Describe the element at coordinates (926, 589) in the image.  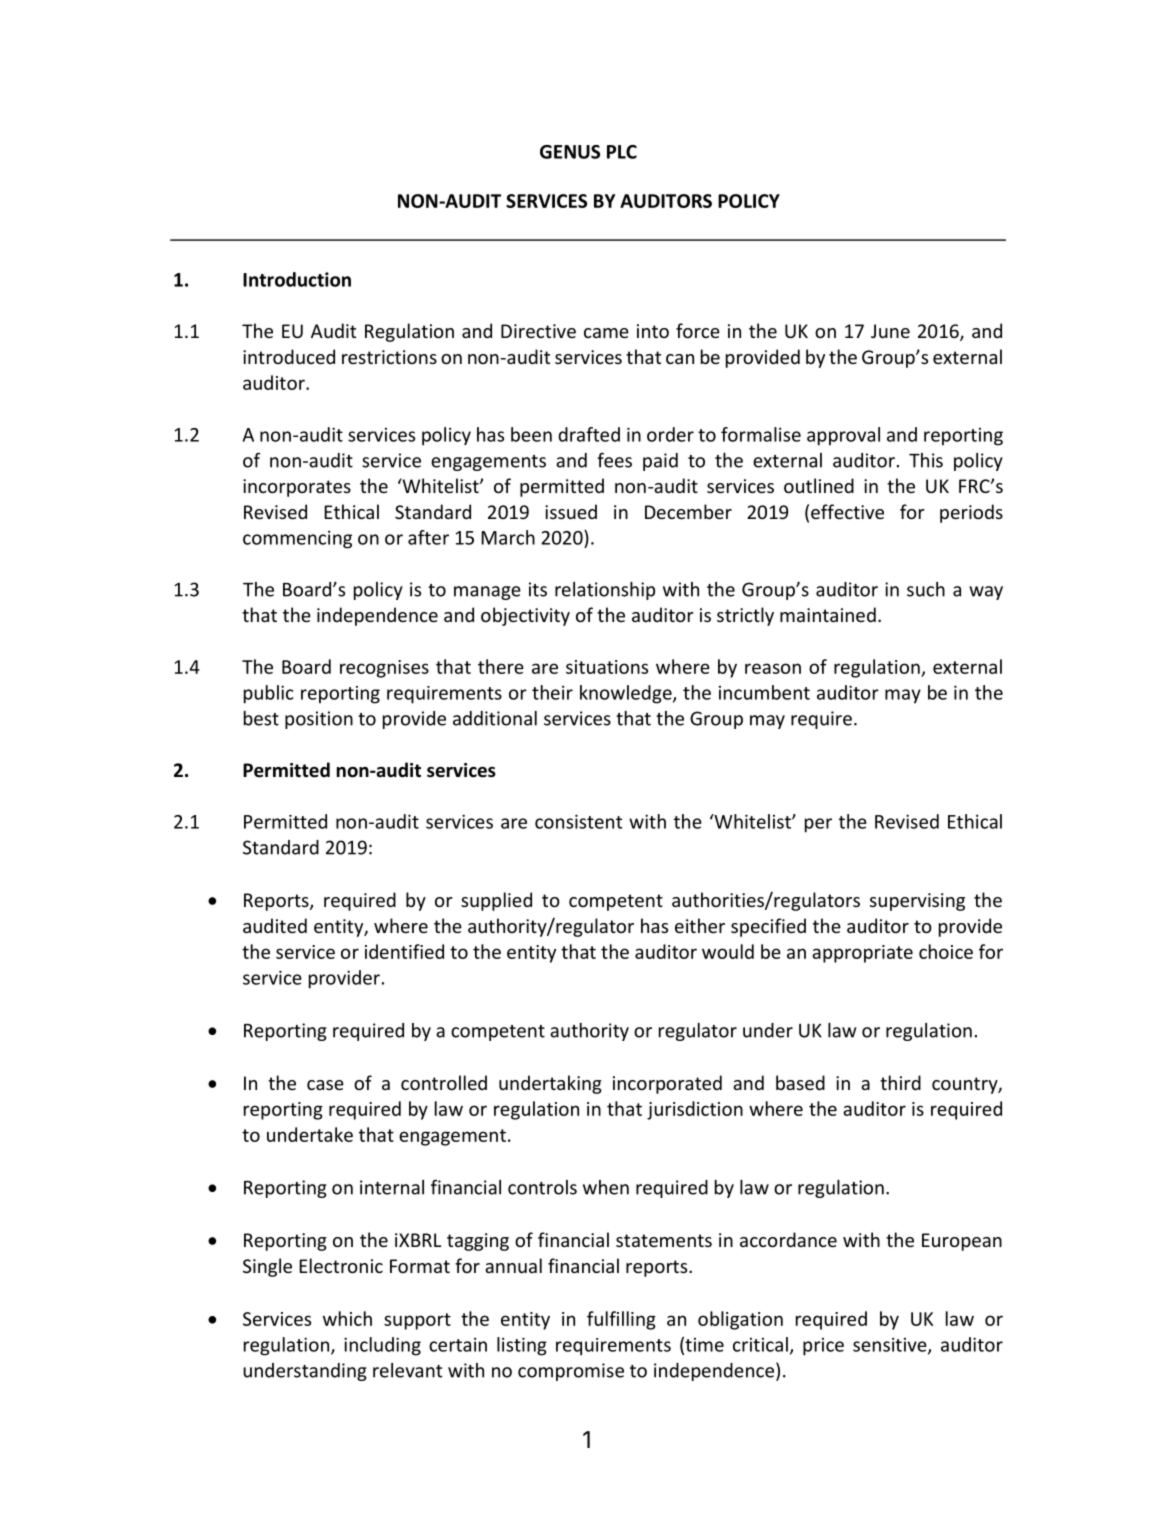
I see `such` at that location.
